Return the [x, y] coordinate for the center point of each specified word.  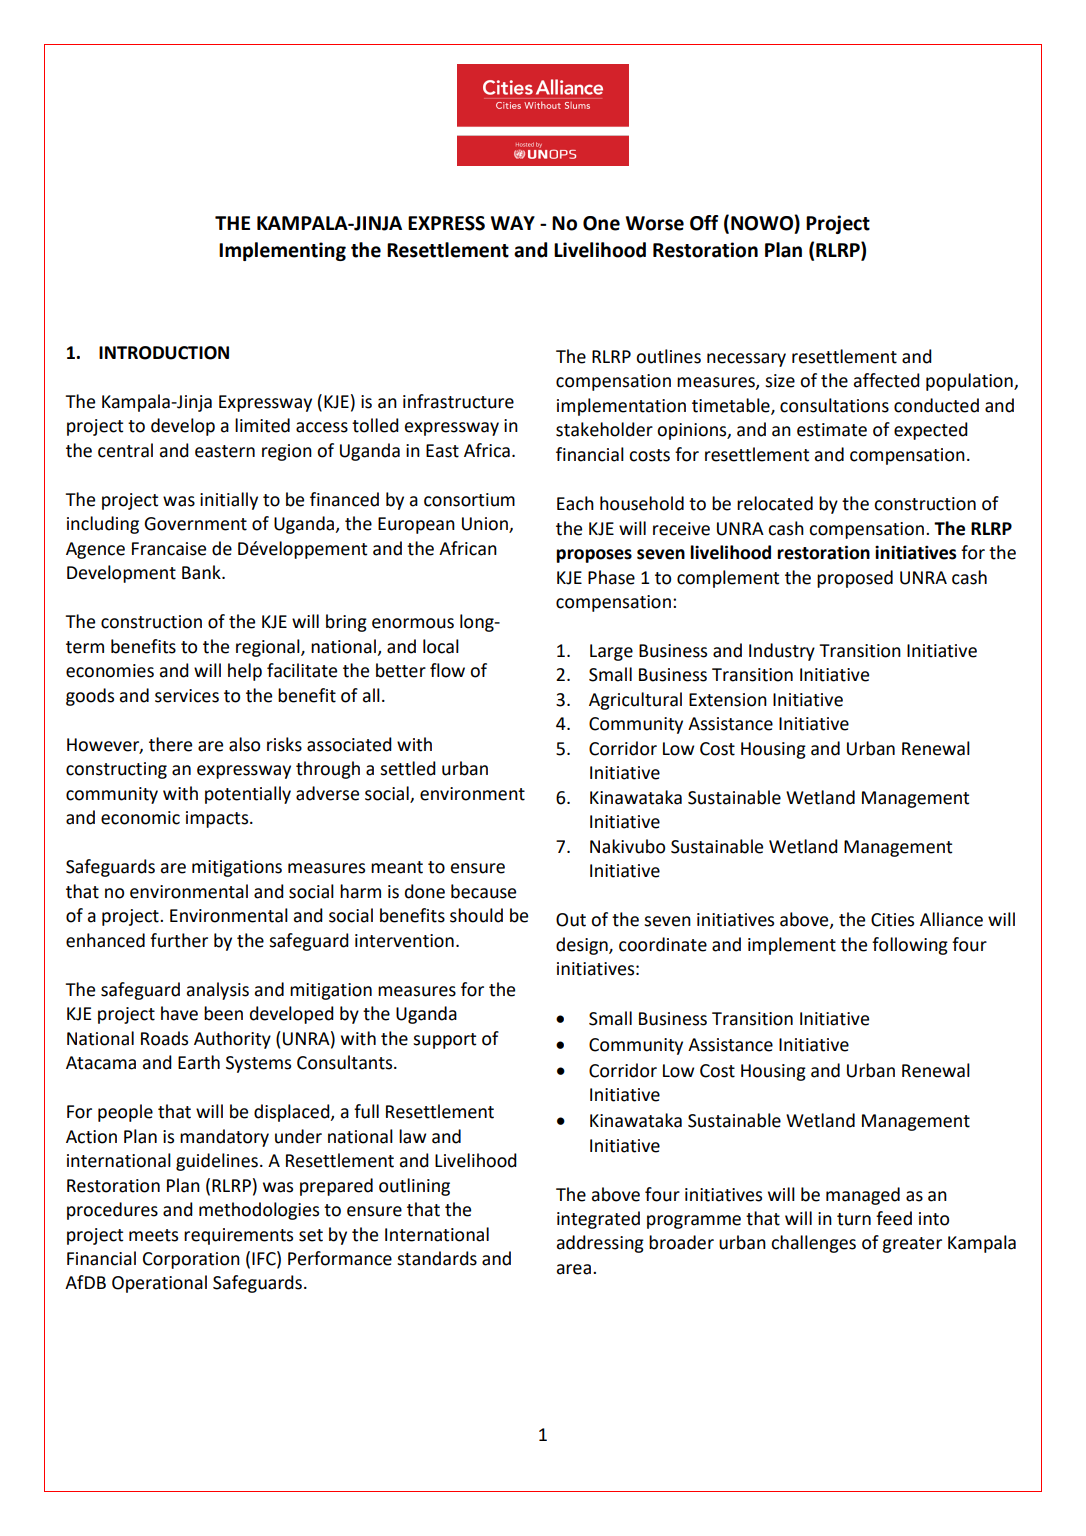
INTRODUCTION [164, 353]
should [476, 915]
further [179, 940]
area [574, 1269]
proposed [855, 579]
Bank [202, 572]
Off [704, 223]
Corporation [191, 1260]
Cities [892, 920]
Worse [655, 223]
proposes [594, 556]
